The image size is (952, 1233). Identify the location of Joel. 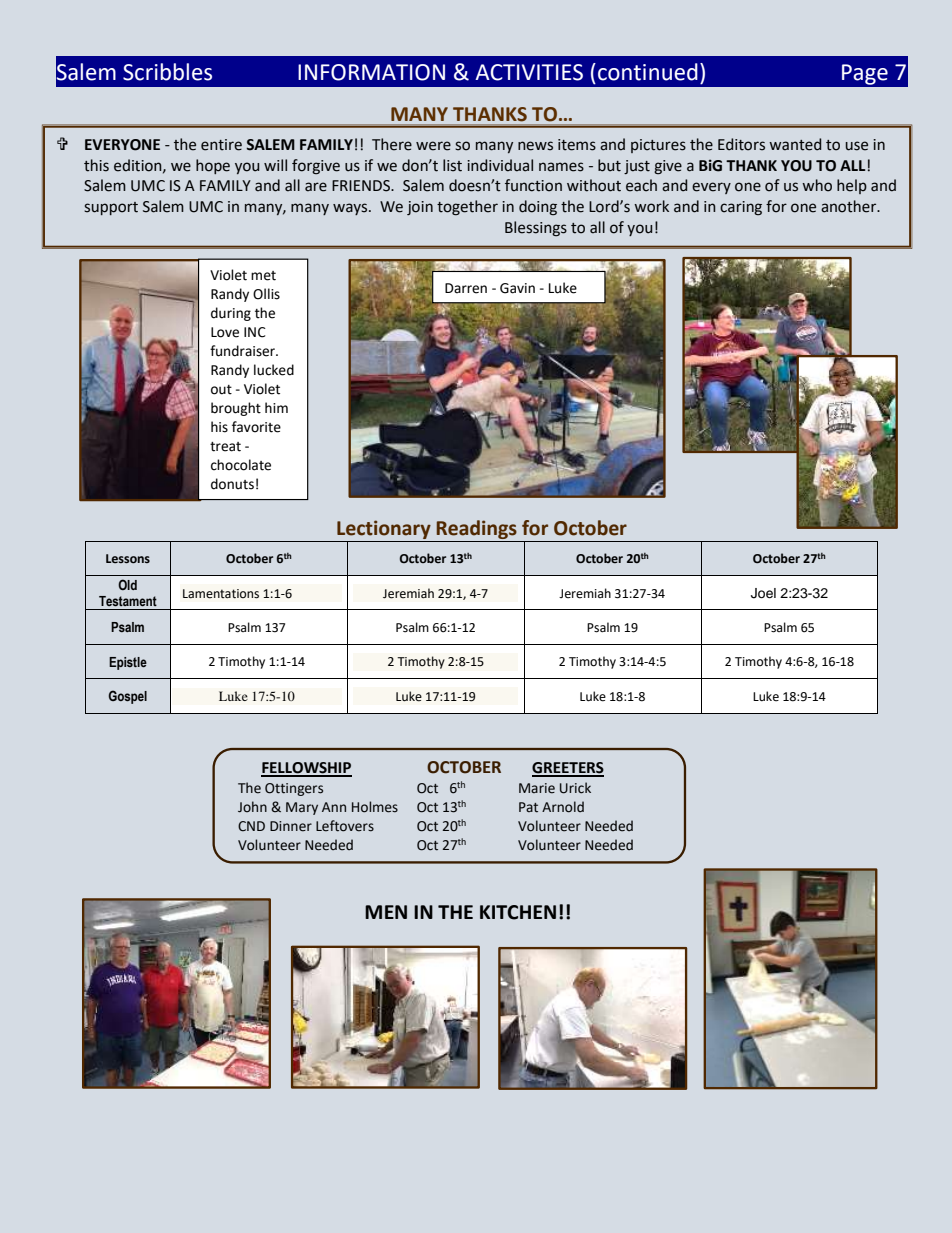
(763, 593).
